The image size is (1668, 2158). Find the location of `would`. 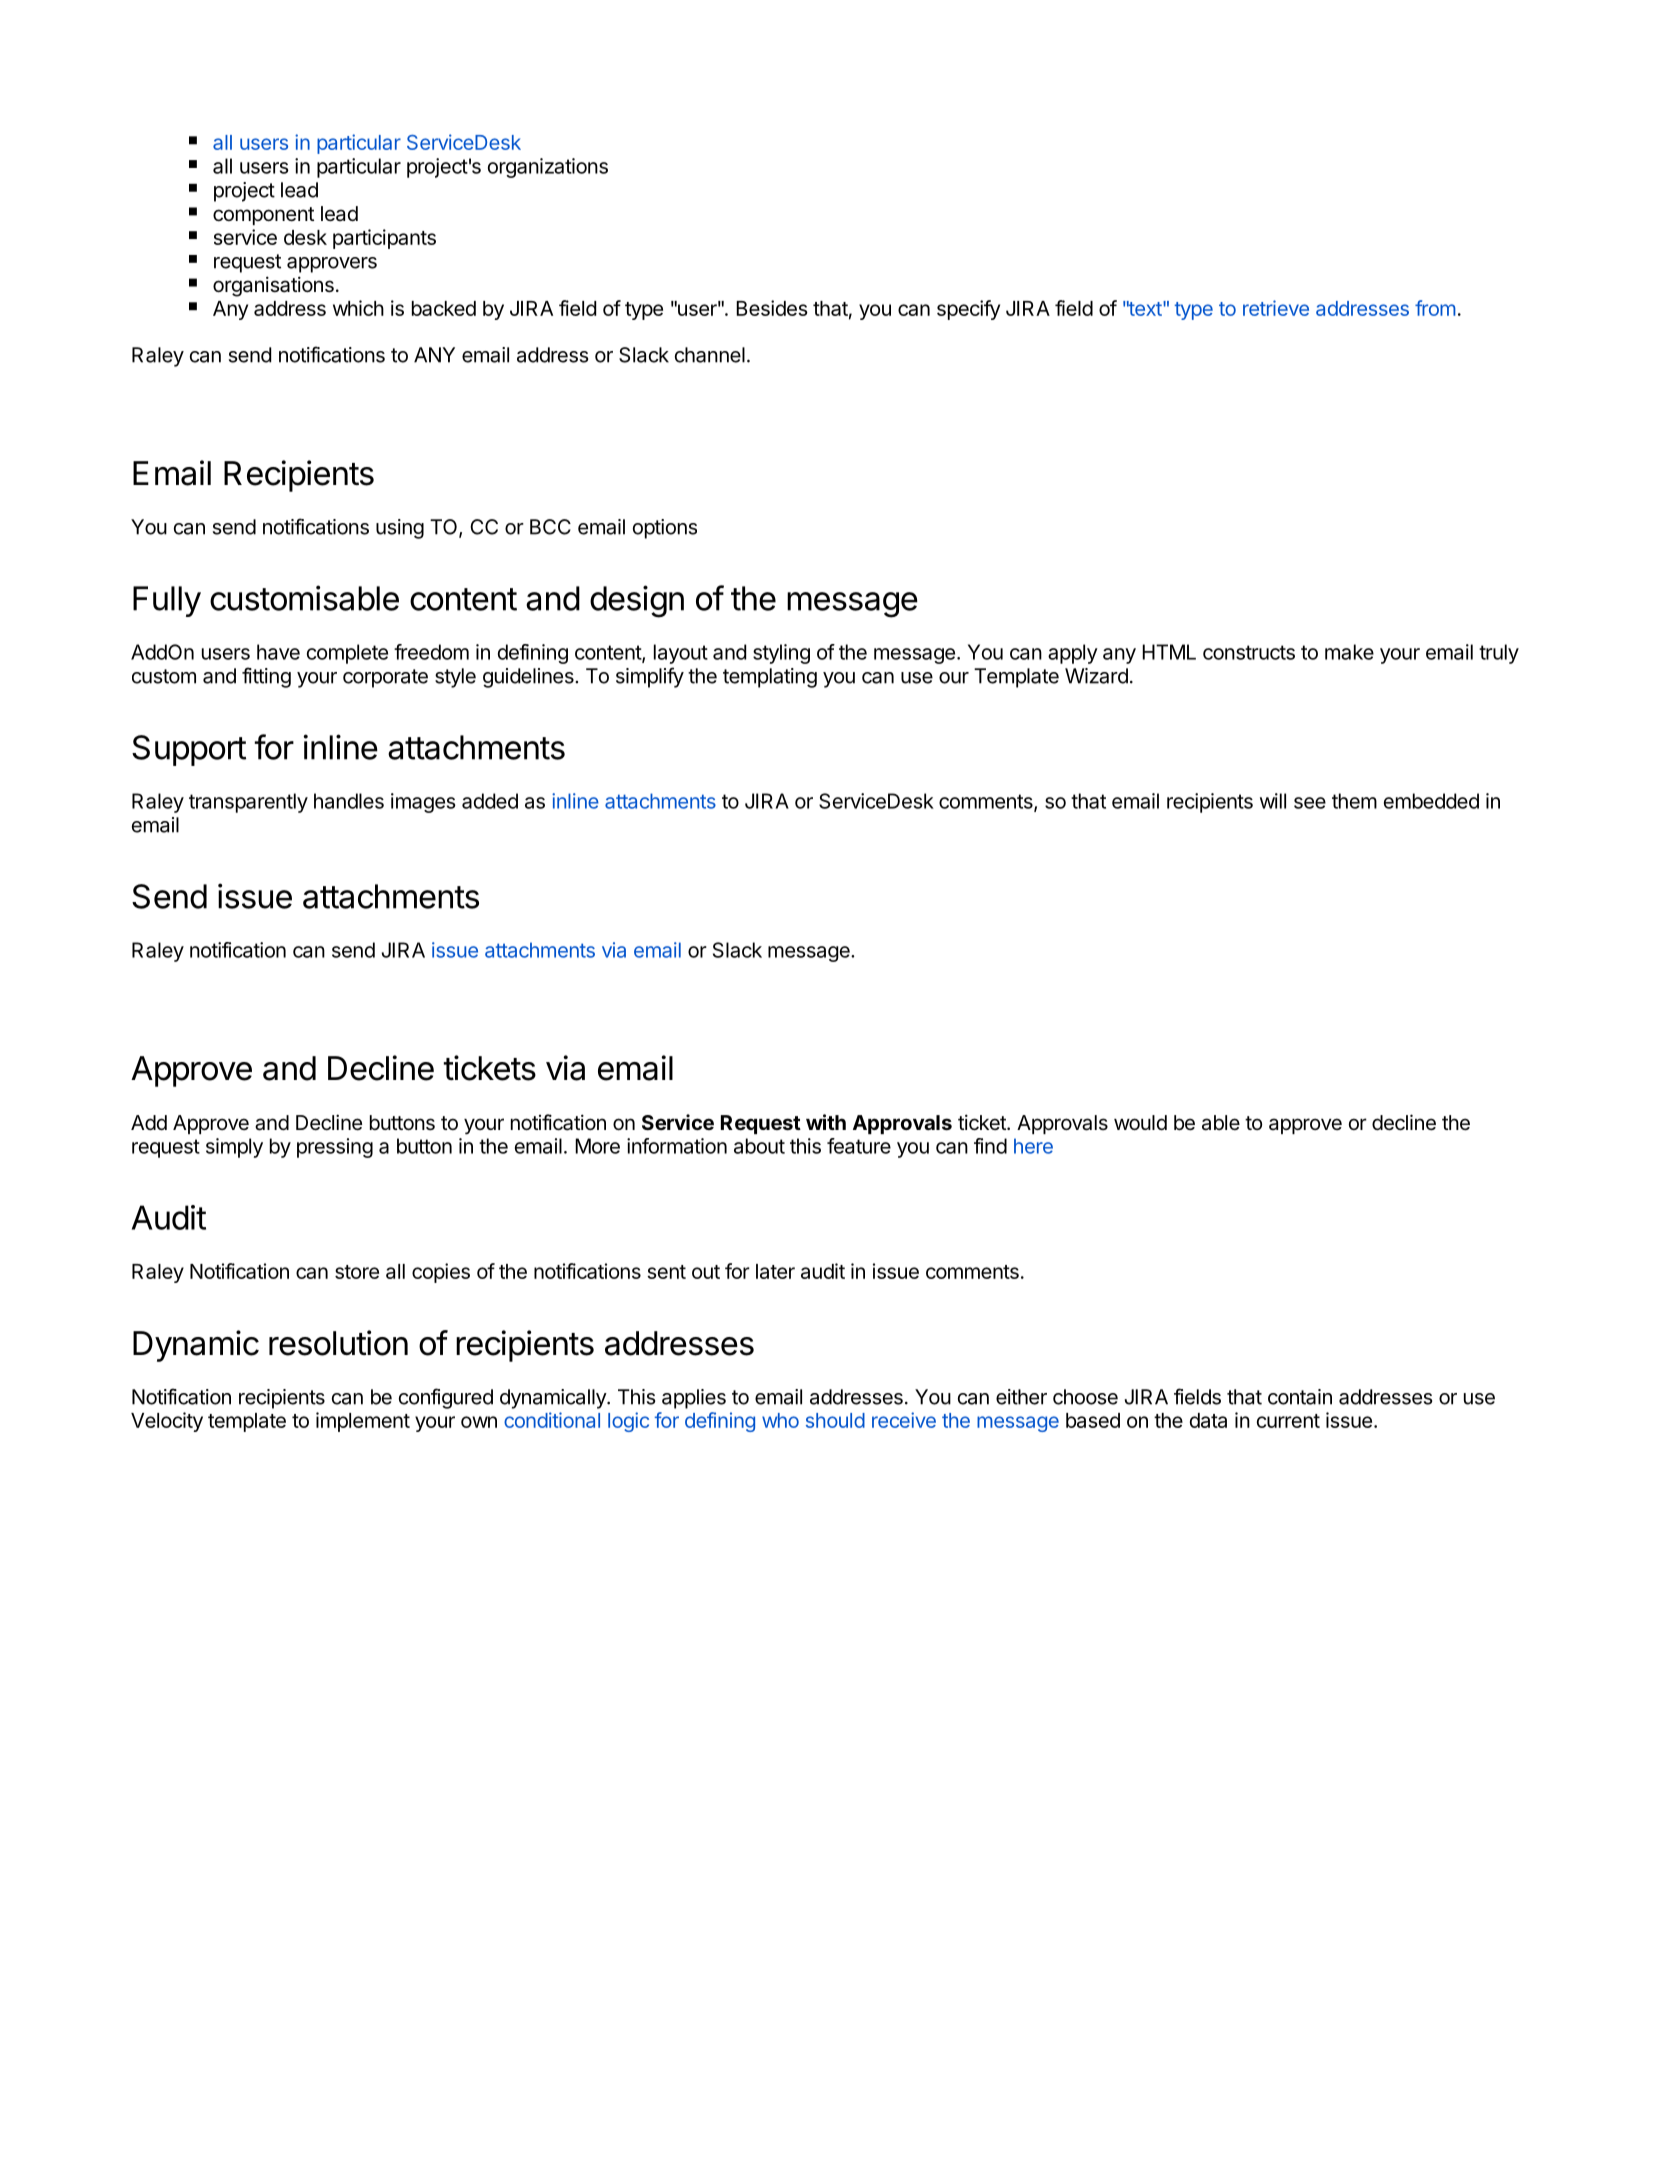

would is located at coordinates (1140, 1122).
